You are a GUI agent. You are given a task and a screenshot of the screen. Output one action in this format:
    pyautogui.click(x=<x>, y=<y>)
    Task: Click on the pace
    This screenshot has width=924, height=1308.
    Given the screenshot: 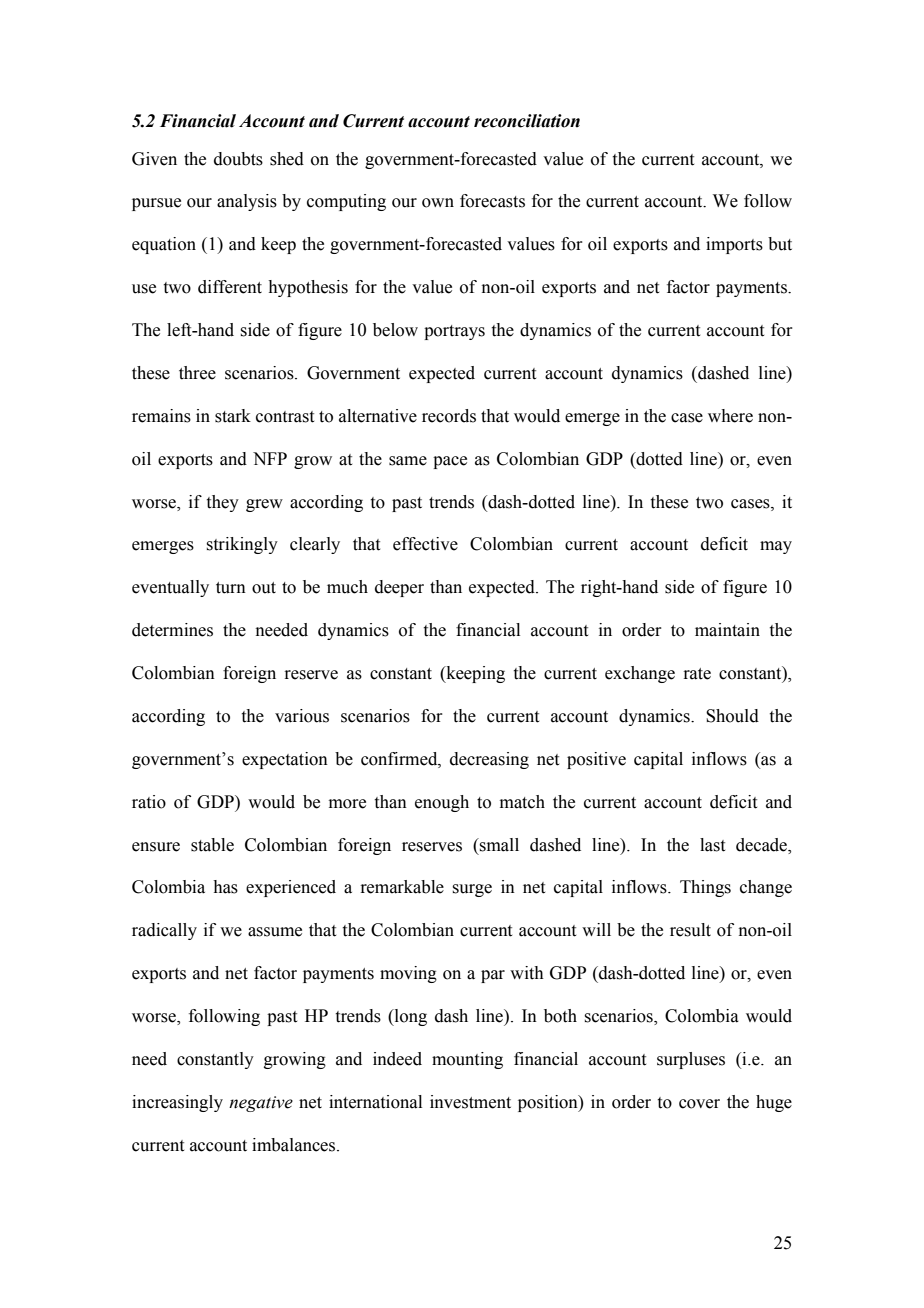 What is the action you would take?
    pyautogui.click(x=450, y=462)
